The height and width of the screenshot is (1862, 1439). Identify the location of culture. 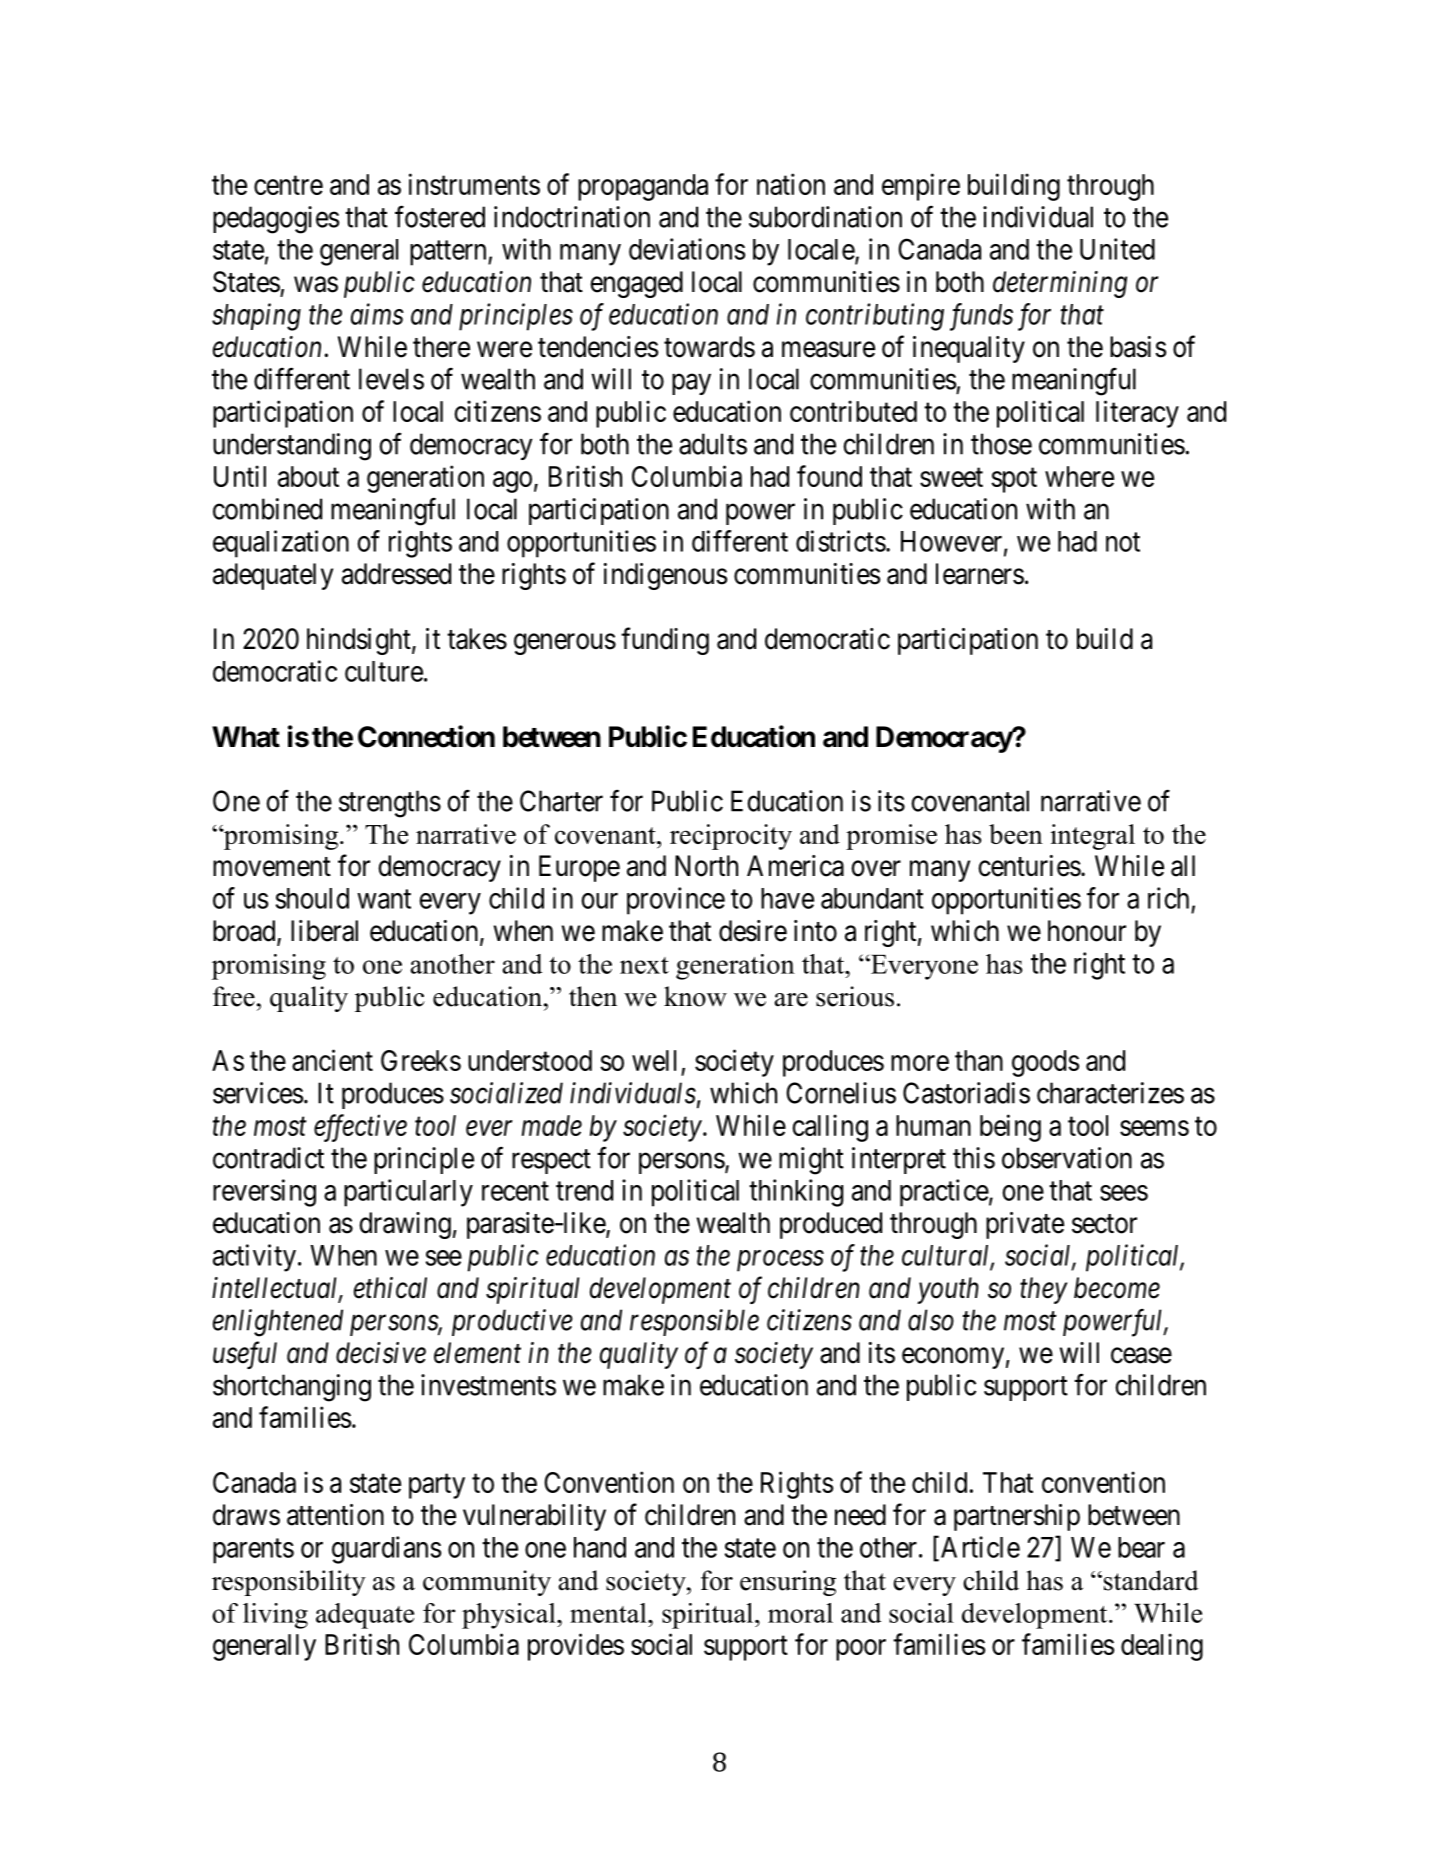
(384, 671).
